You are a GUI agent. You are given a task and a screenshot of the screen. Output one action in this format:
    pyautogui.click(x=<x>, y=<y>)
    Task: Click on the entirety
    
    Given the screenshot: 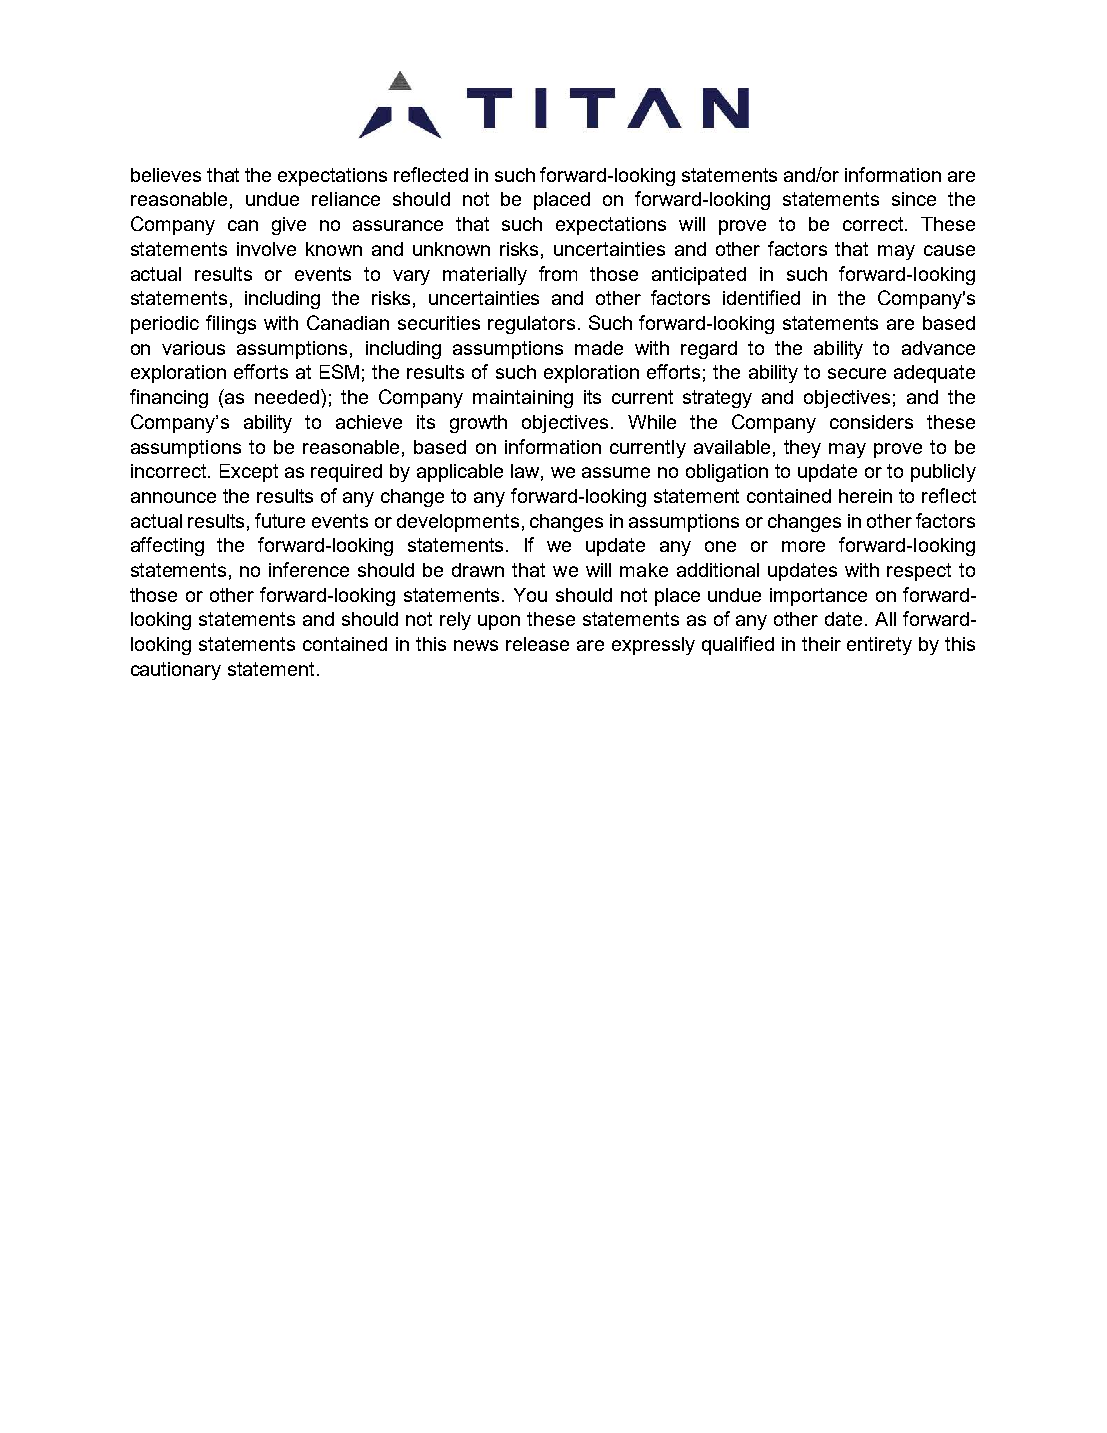 What is the action you would take?
    pyautogui.click(x=879, y=646)
